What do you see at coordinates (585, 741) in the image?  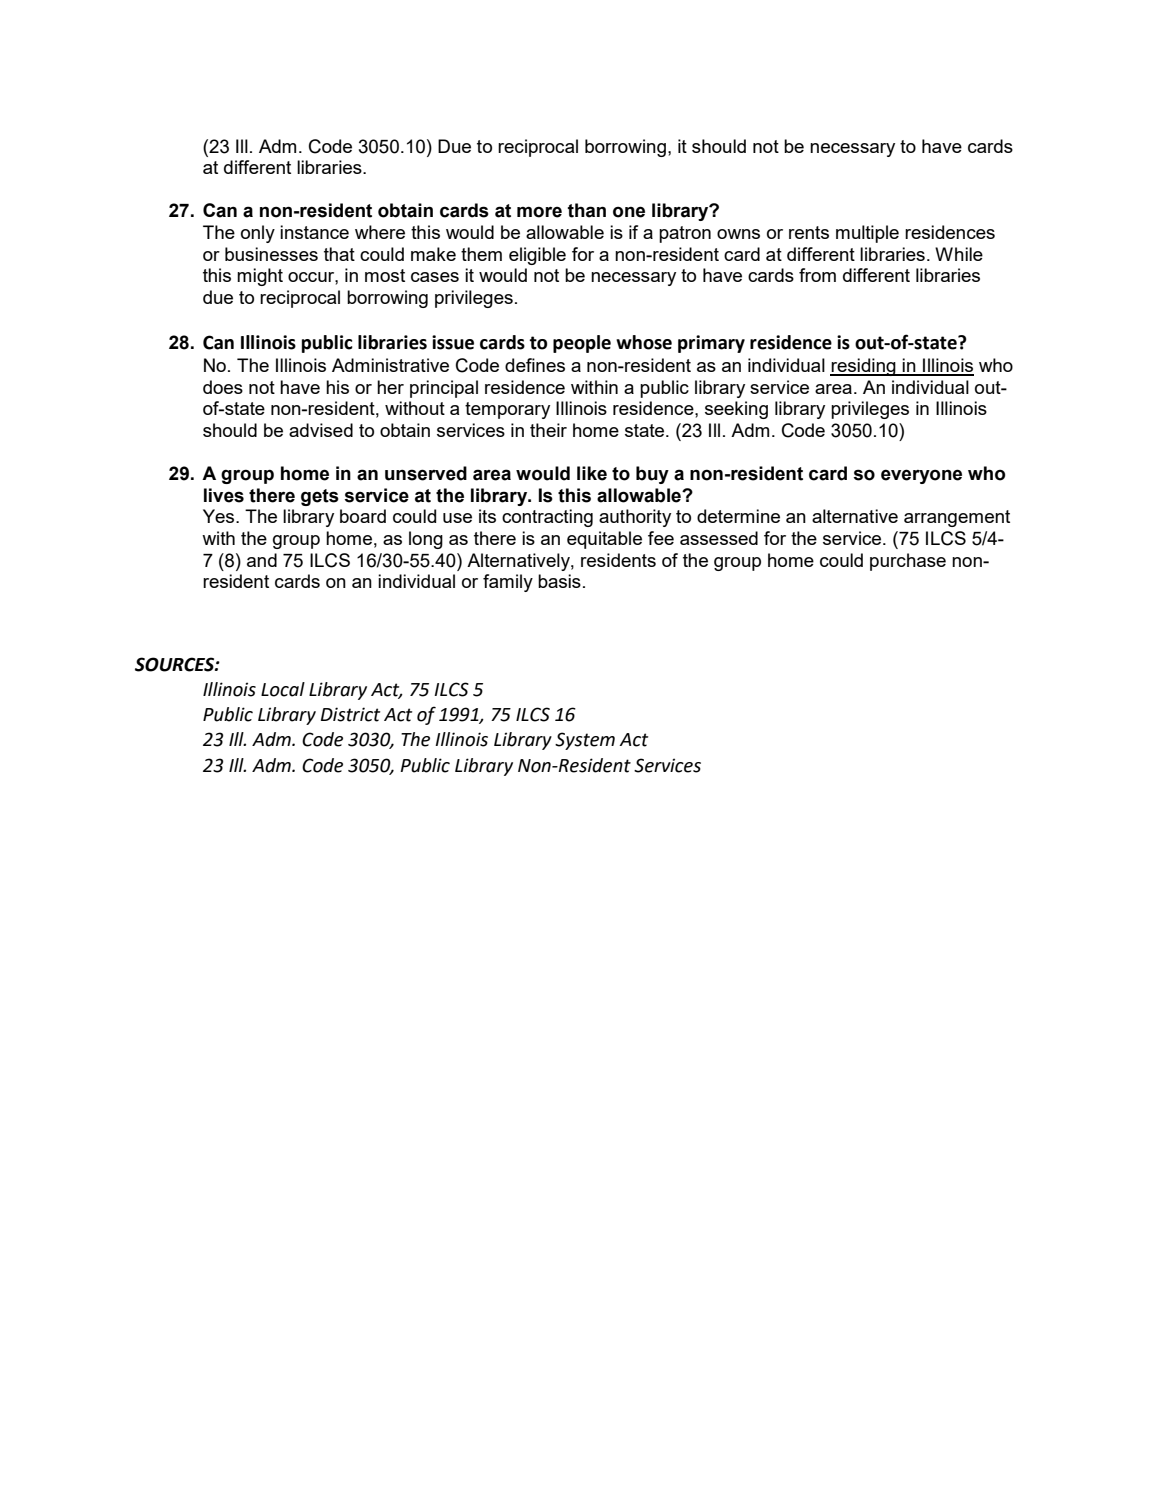 I see `System` at bounding box center [585, 741].
